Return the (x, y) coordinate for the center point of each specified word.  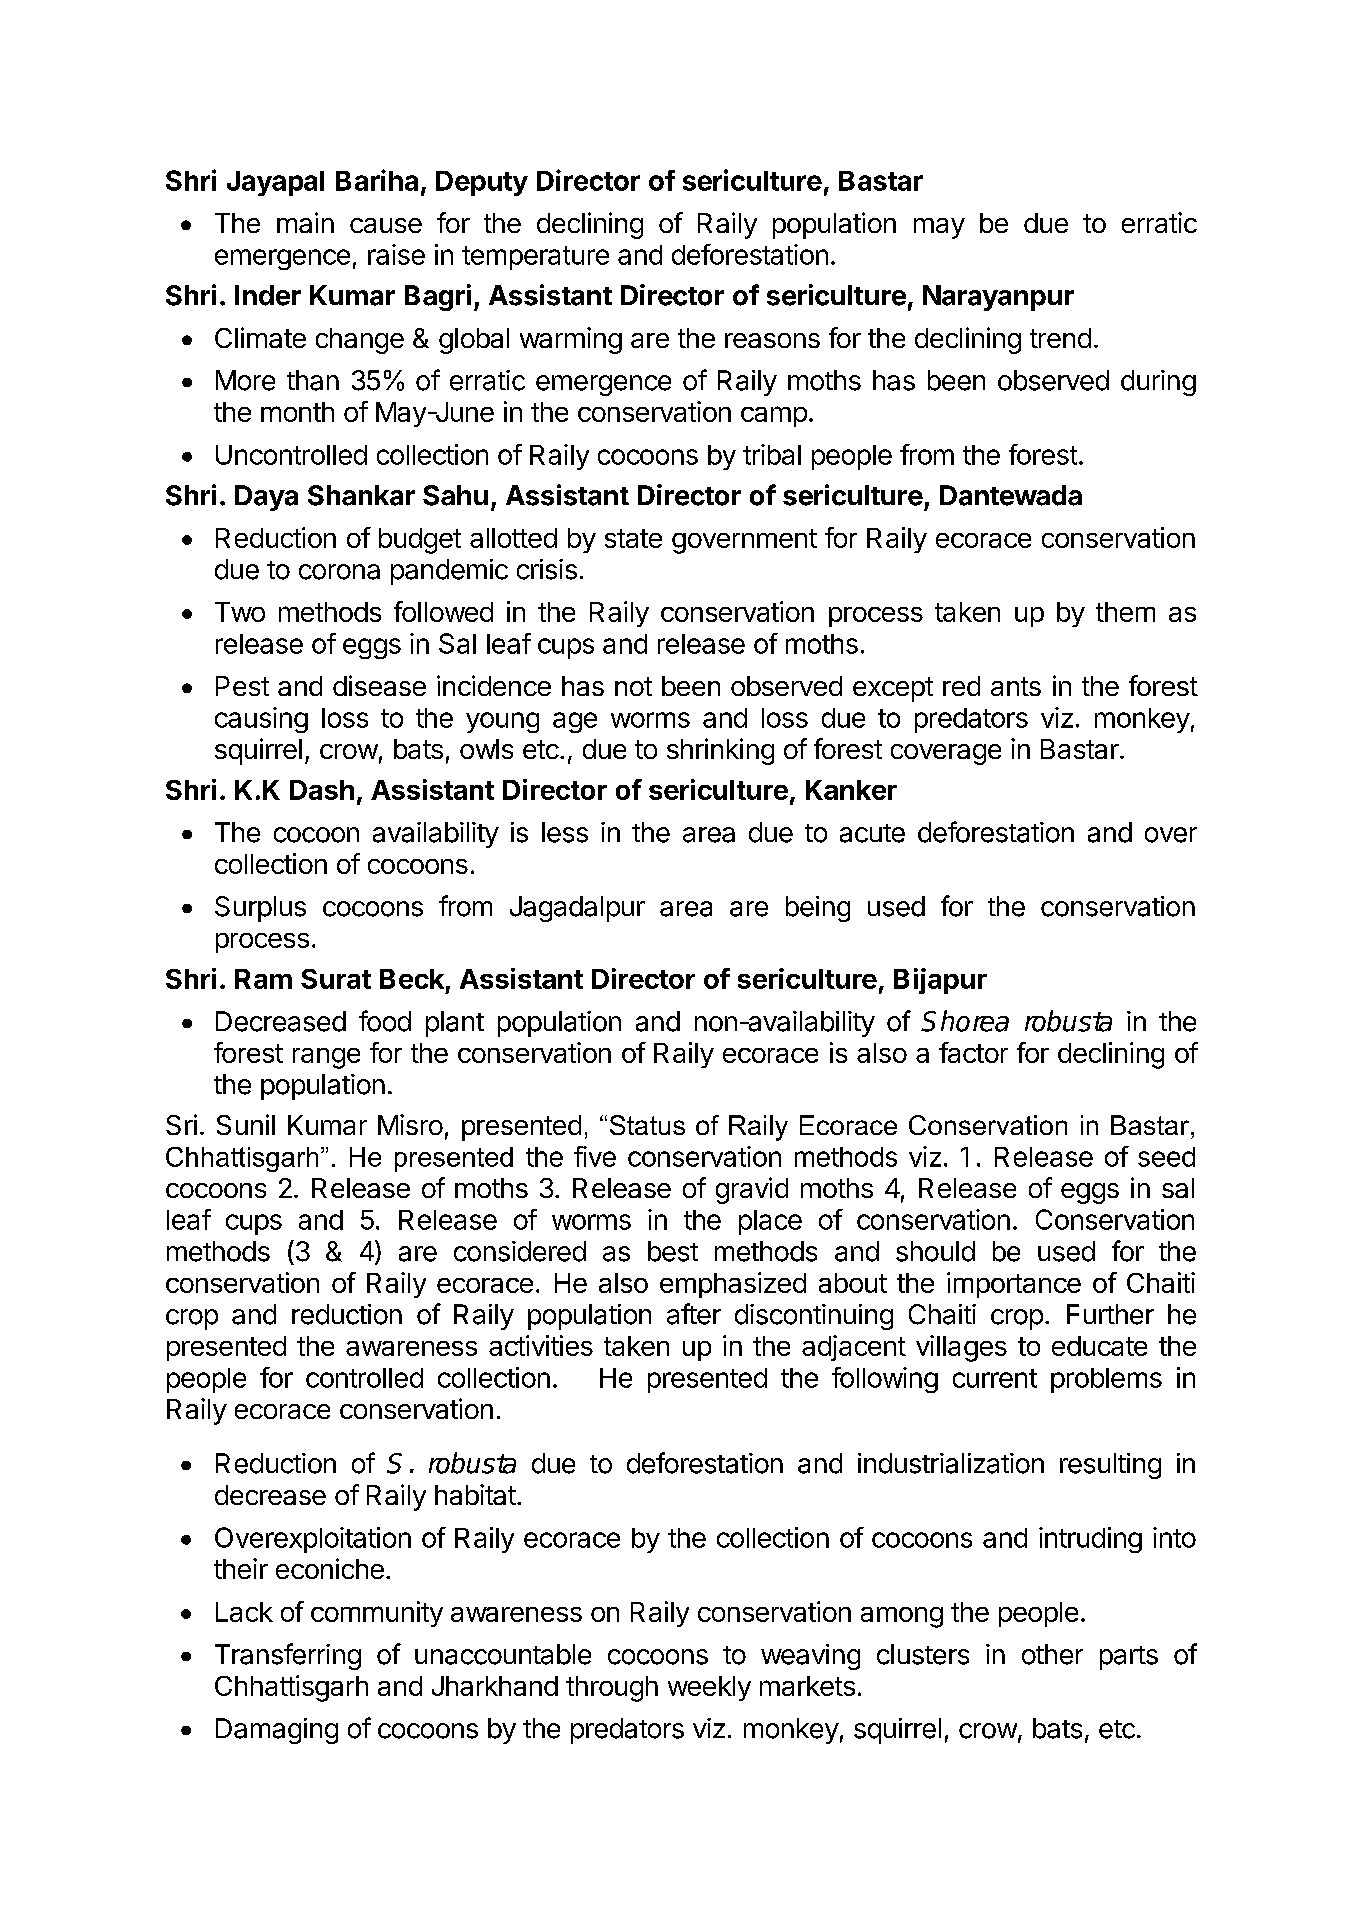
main (305, 222)
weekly (709, 1688)
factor (973, 1052)
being (818, 909)
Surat (336, 979)
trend (1060, 338)
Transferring (288, 1656)
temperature (535, 258)
